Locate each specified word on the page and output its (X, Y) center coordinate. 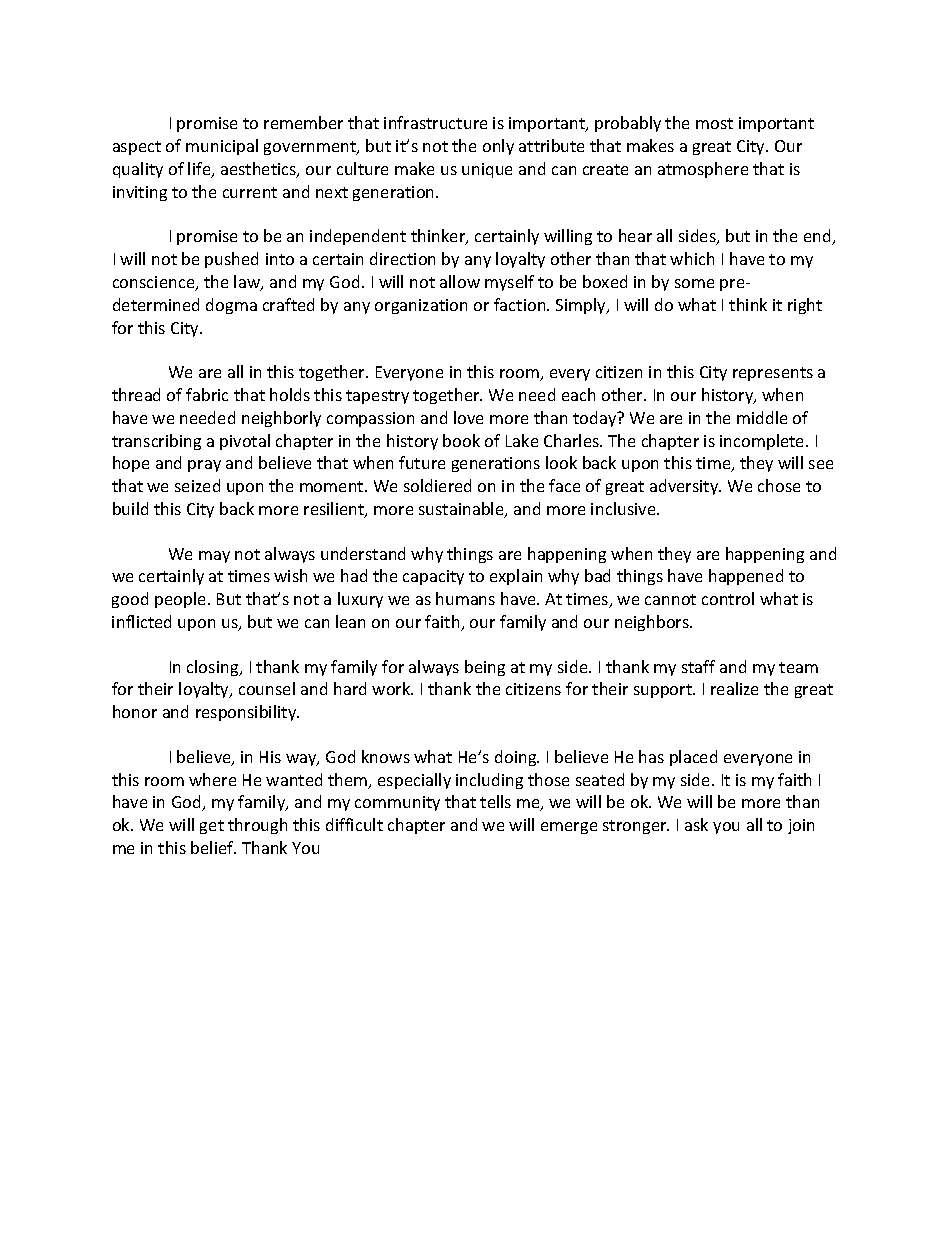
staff (698, 666)
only (498, 147)
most (714, 123)
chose (779, 485)
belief (213, 847)
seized (197, 485)
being (485, 668)
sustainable (462, 510)
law (248, 283)
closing (214, 668)
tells (495, 801)
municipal (222, 147)
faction (521, 304)
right (805, 306)
